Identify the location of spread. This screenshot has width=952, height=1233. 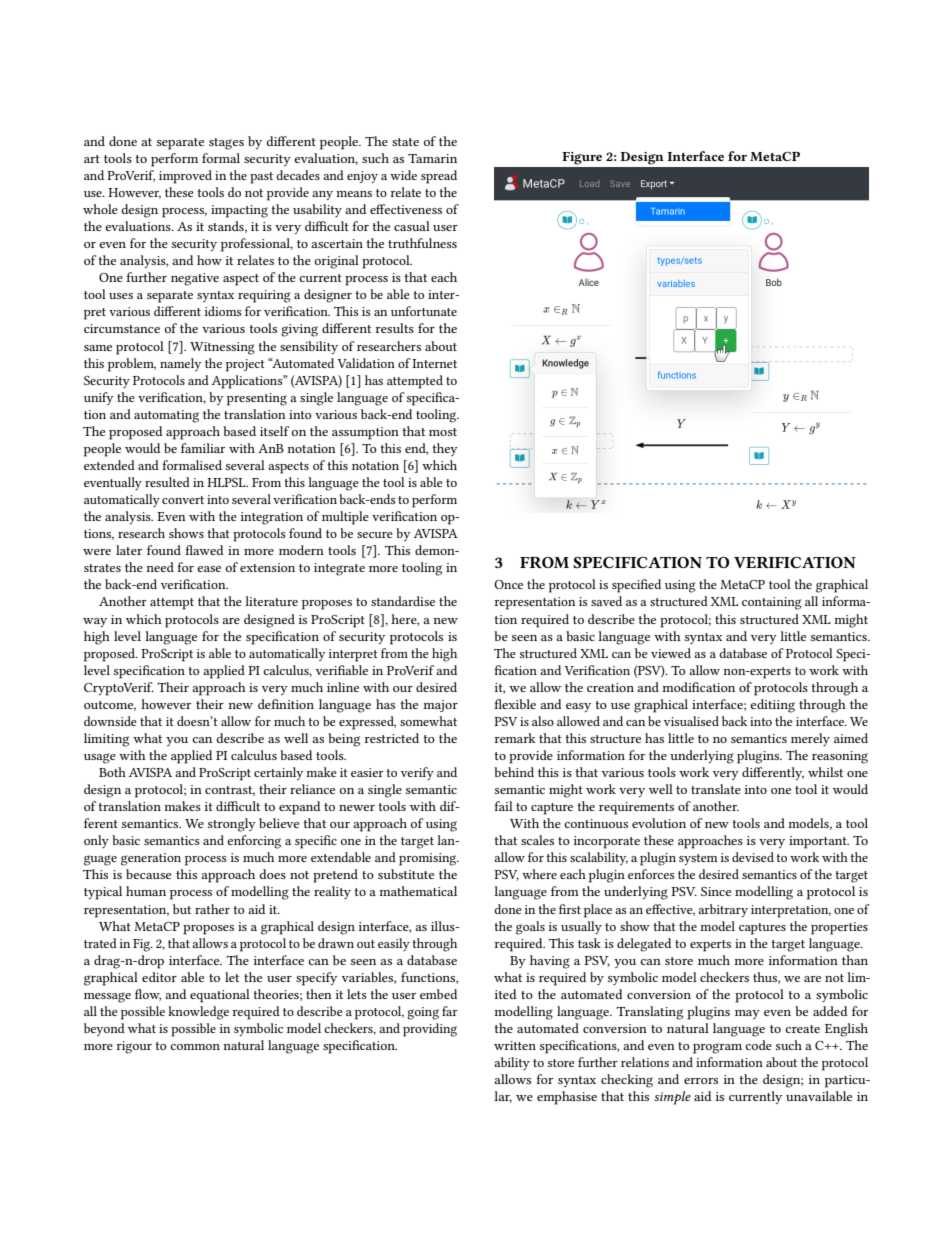
(439, 177).
